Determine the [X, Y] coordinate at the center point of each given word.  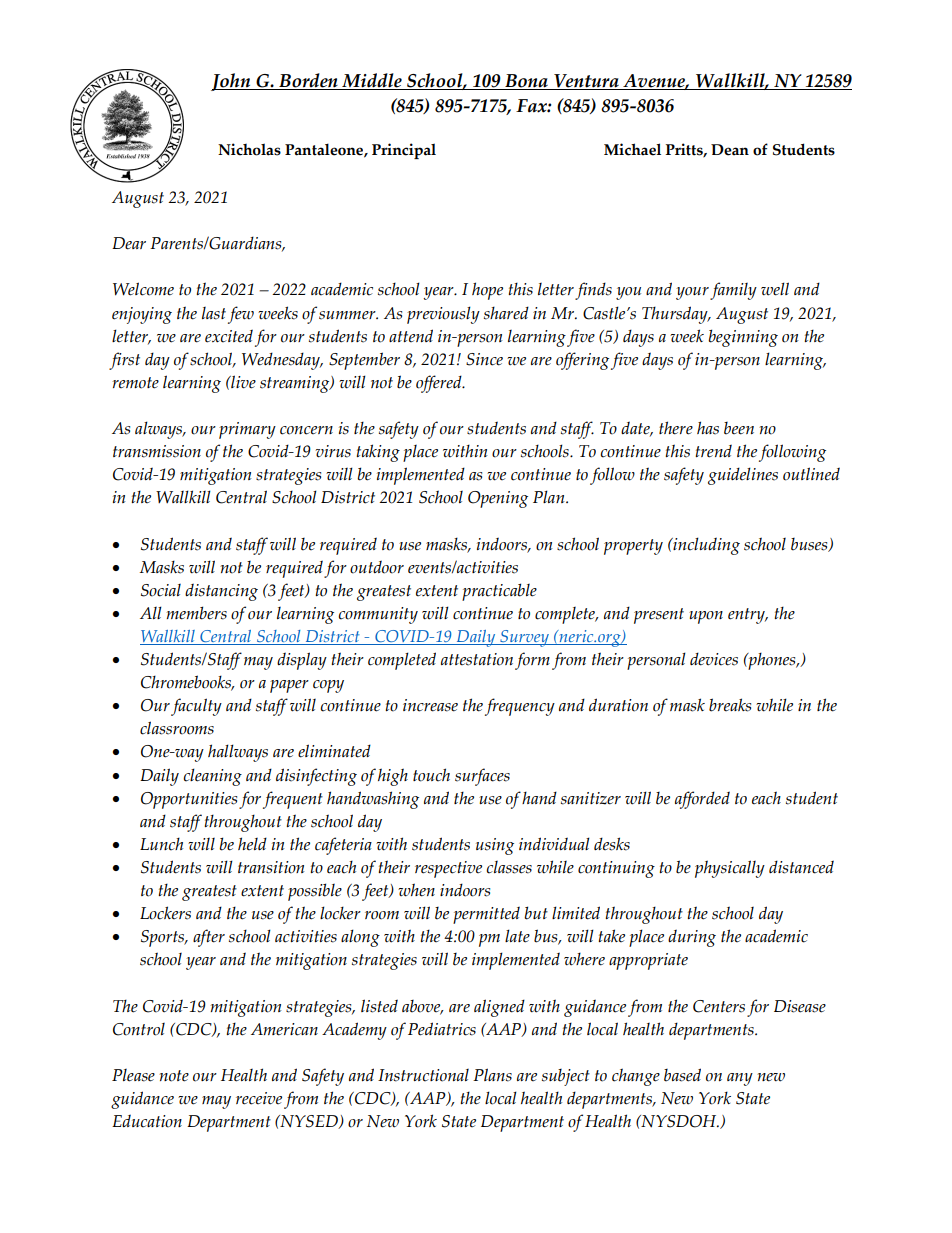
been [739, 428]
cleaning [212, 777]
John [232, 82]
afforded [702, 800]
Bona [526, 82]
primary [247, 430]
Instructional [423, 1075]
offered [440, 384]
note [174, 1076]
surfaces [482, 777]
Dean [730, 150]
